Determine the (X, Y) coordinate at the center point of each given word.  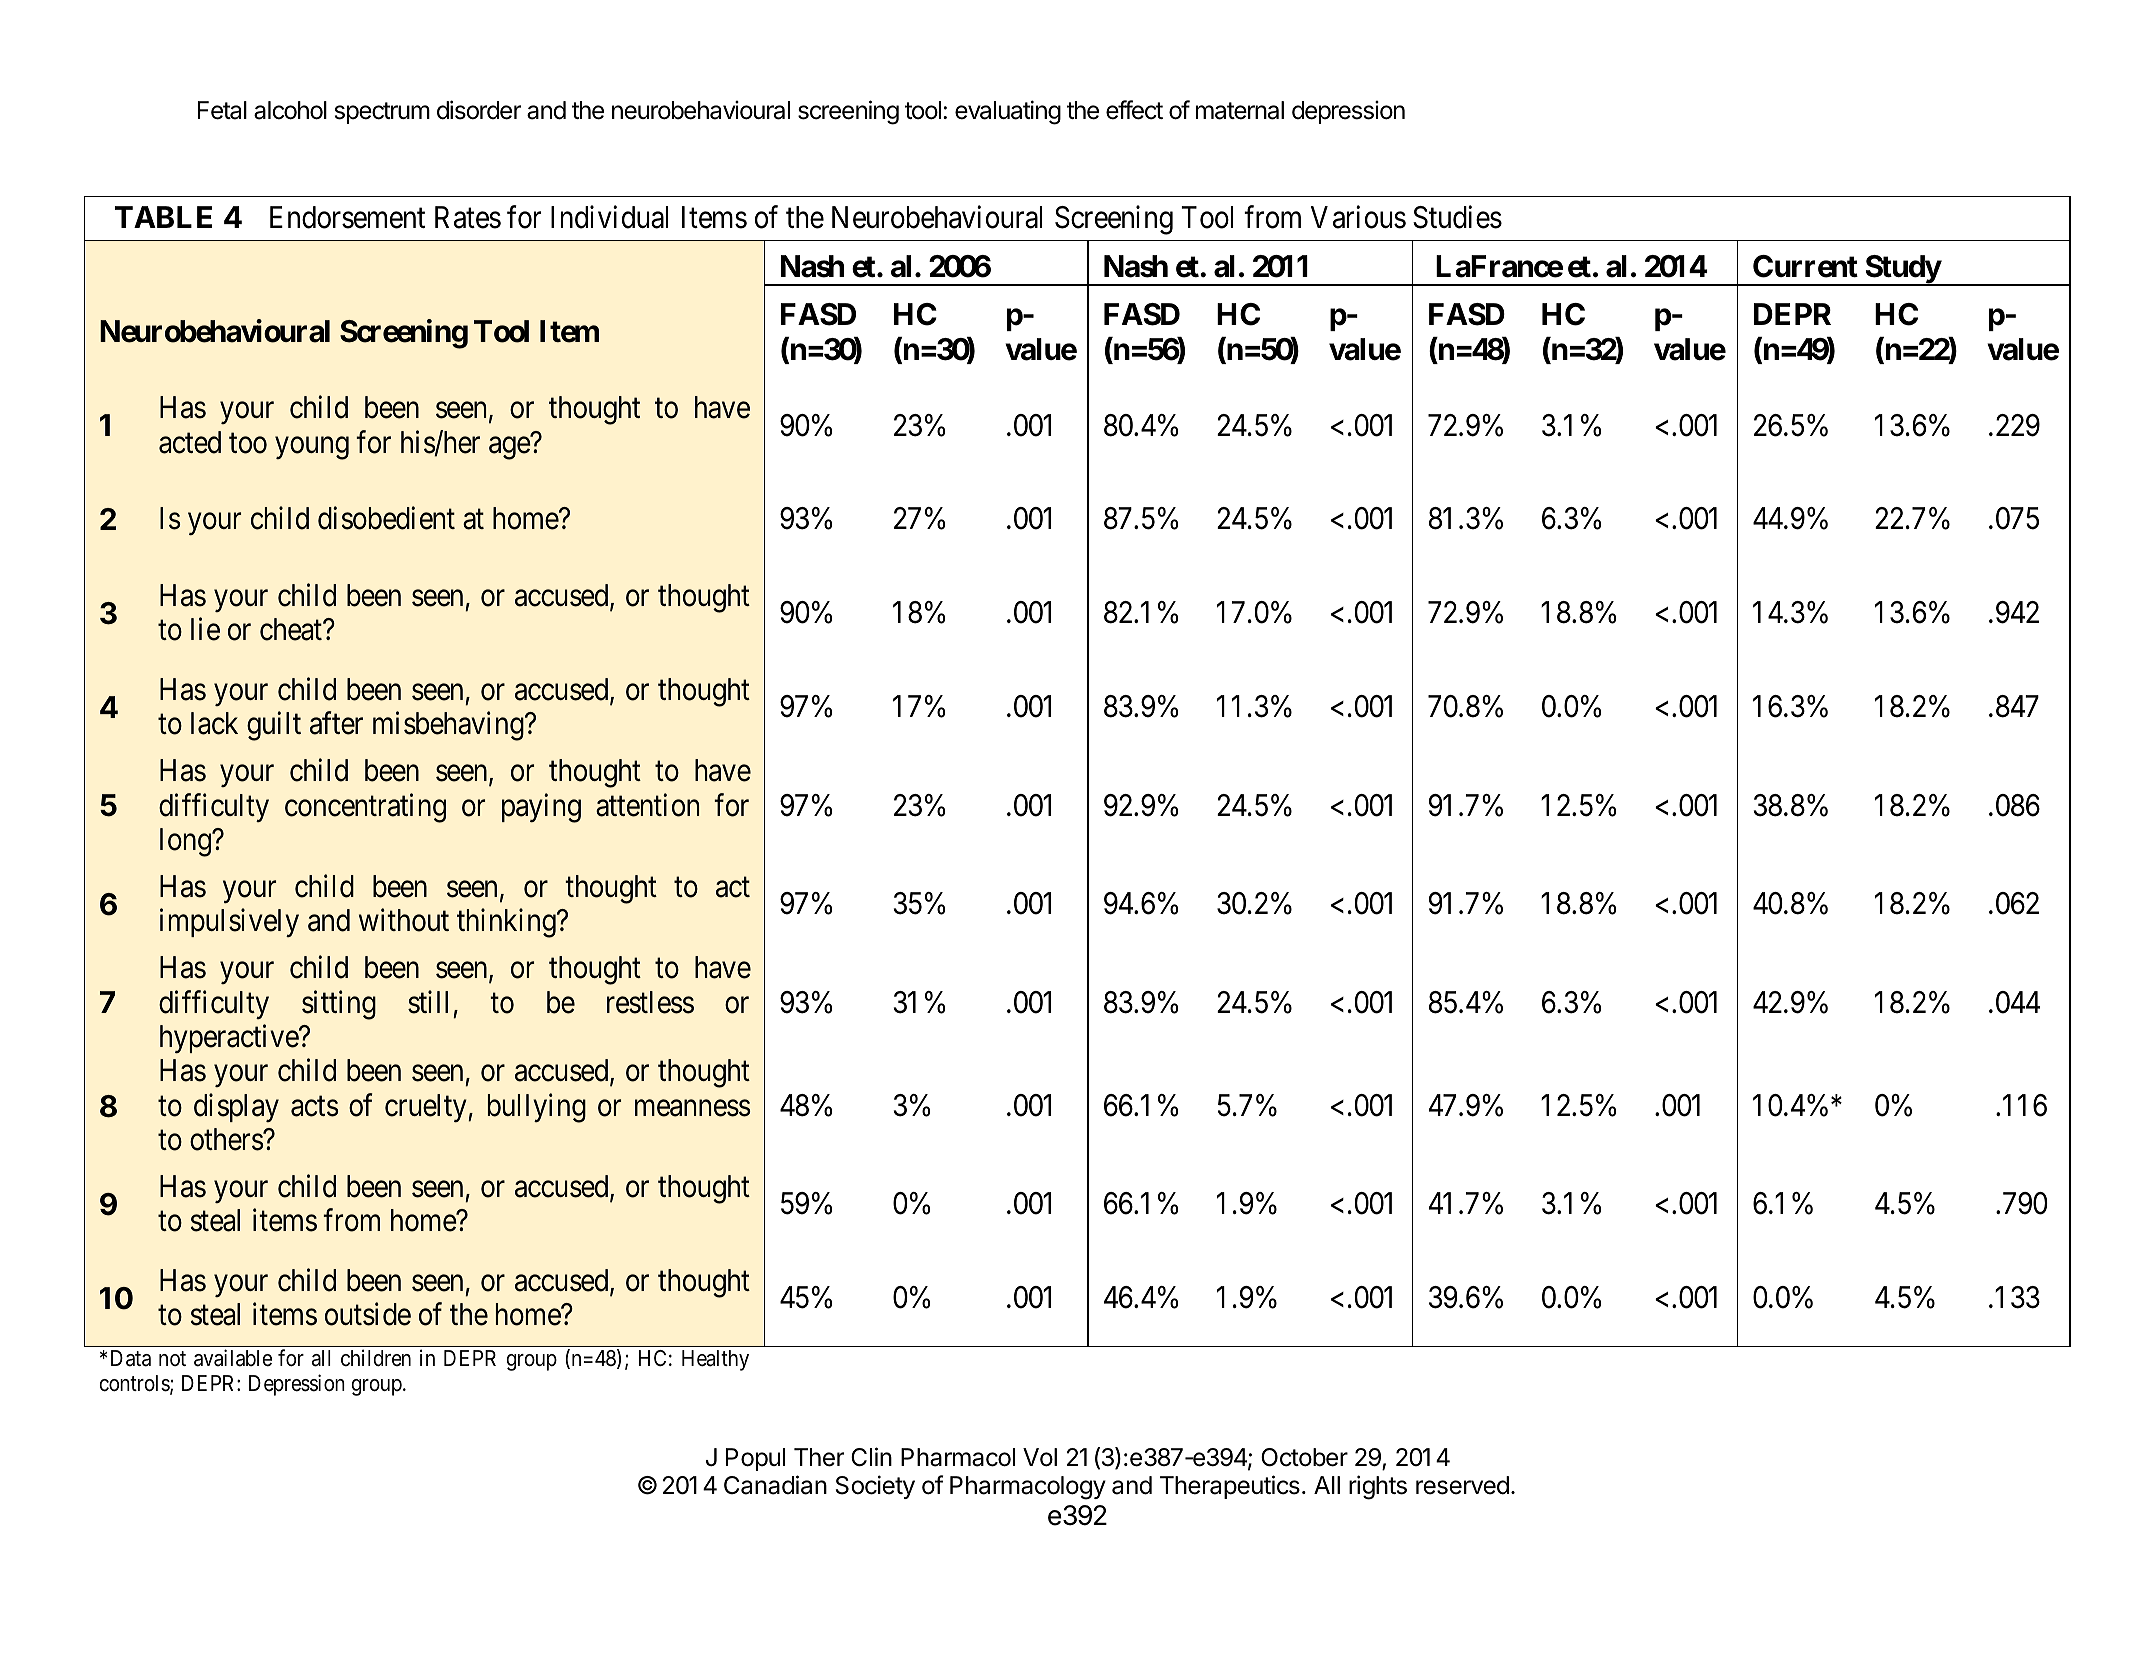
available (233, 1358)
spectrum (382, 113)
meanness (692, 1108)
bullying (537, 1108)
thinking (507, 923)
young (312, 448)
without (404, 920)
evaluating (1008, 112)
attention (647, 805)
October (1304, 1457)
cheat (292, 629)
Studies (1457, 217)
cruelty (427, 1108)
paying (541, 808)
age (510, 448)
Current (1805, 266)
